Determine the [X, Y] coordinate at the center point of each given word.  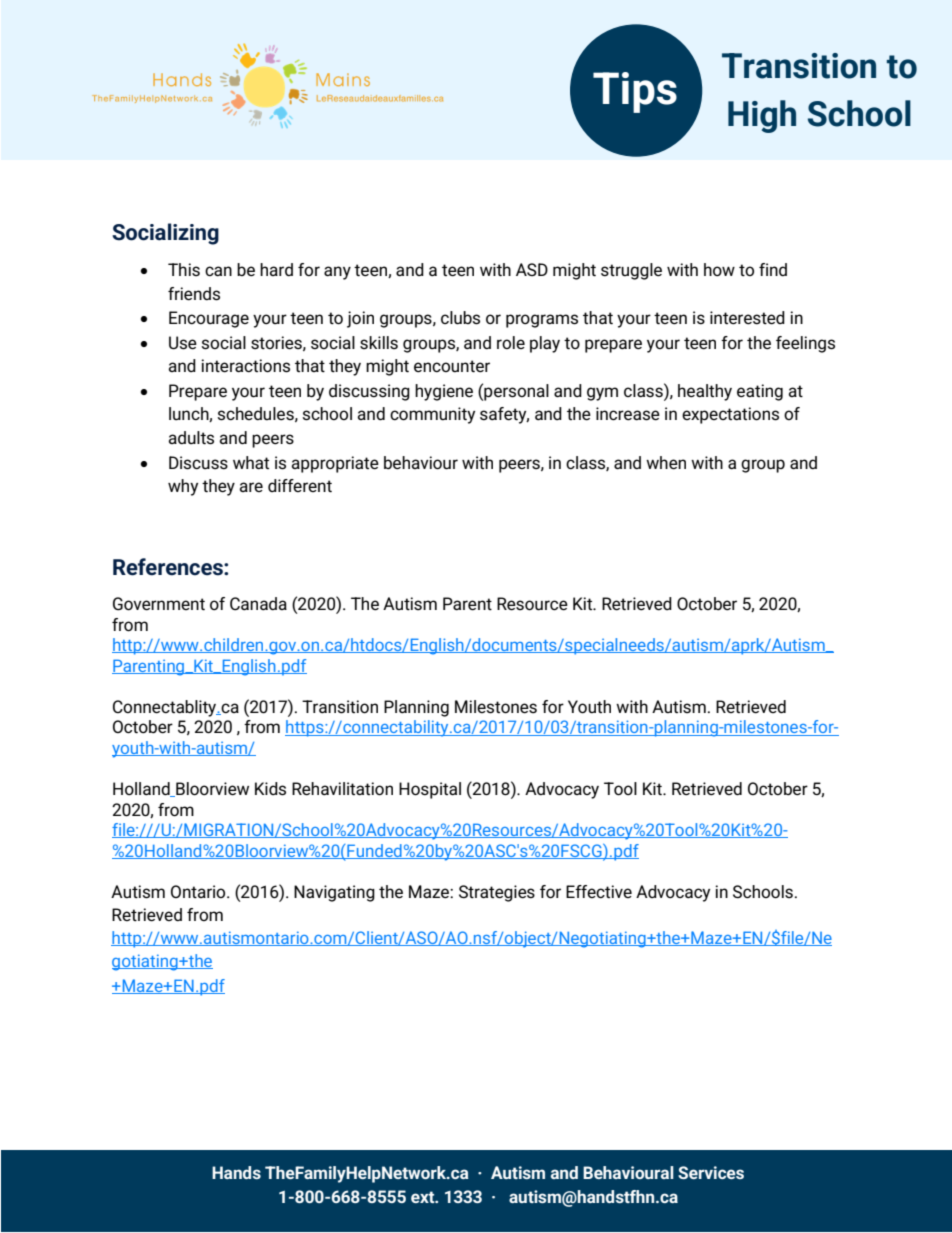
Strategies [497, 893]
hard [276, 269]
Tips [635, 92]
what [251, 462]
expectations [730, 415]
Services [711, 1172]
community [432, 415]
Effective [599, 891]
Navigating [334, 893]
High [762, 116]
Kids [270, 789]
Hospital [430, 790]
